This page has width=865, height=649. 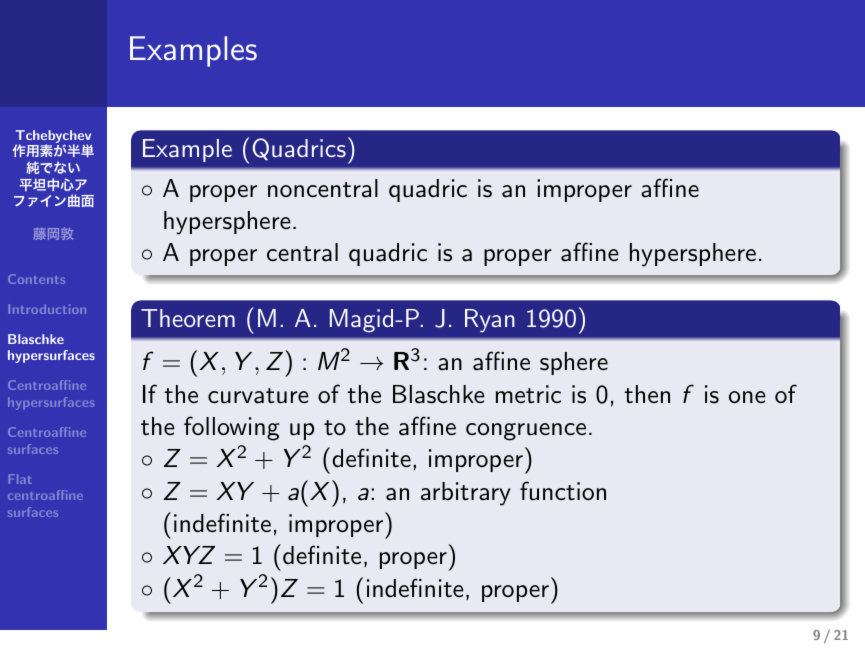 What do you see at coordinates (526, 432) in the page?
I see `congruence` at bounding box center [526, 432].
